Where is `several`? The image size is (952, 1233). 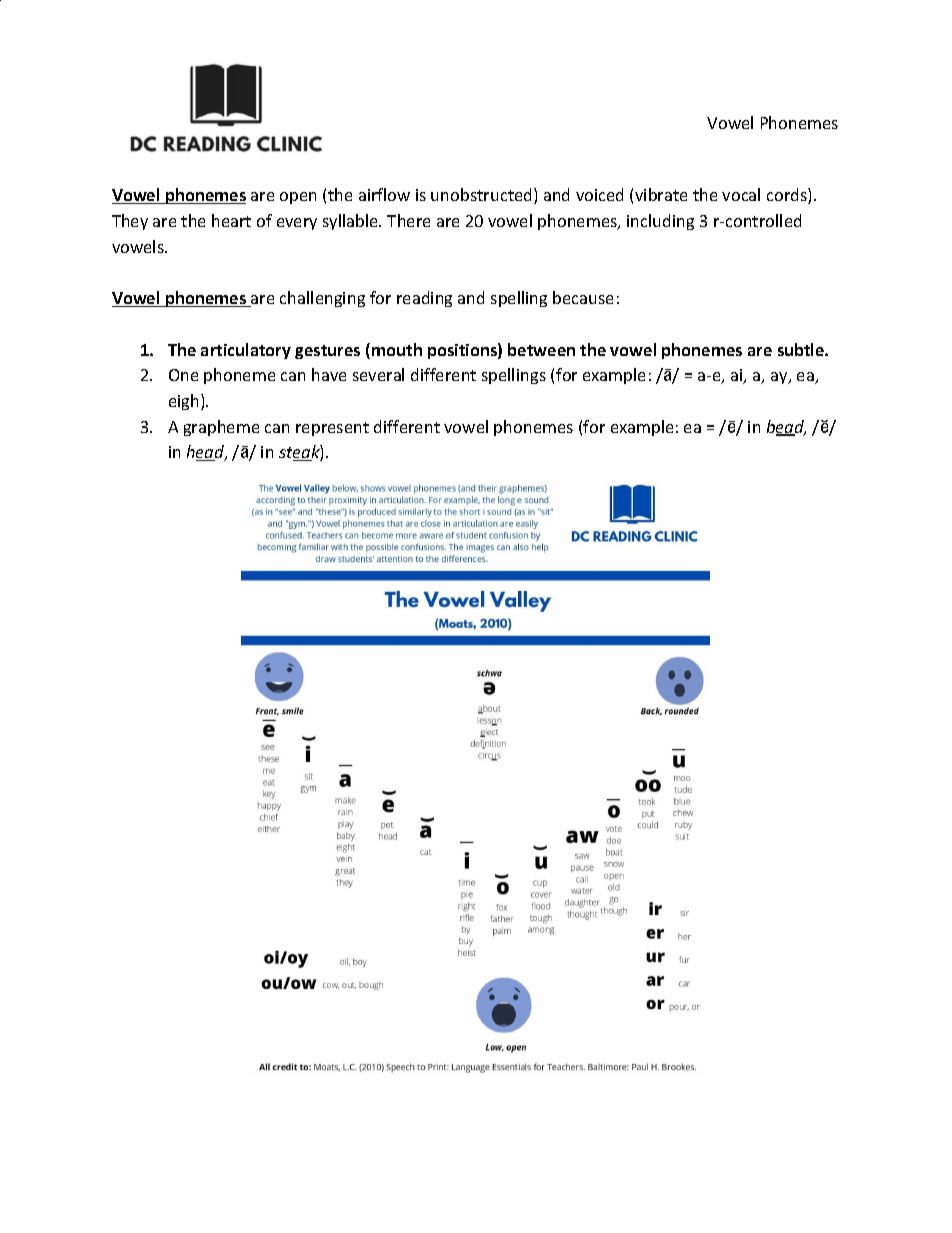 several is located at coordinates (378, 374).
